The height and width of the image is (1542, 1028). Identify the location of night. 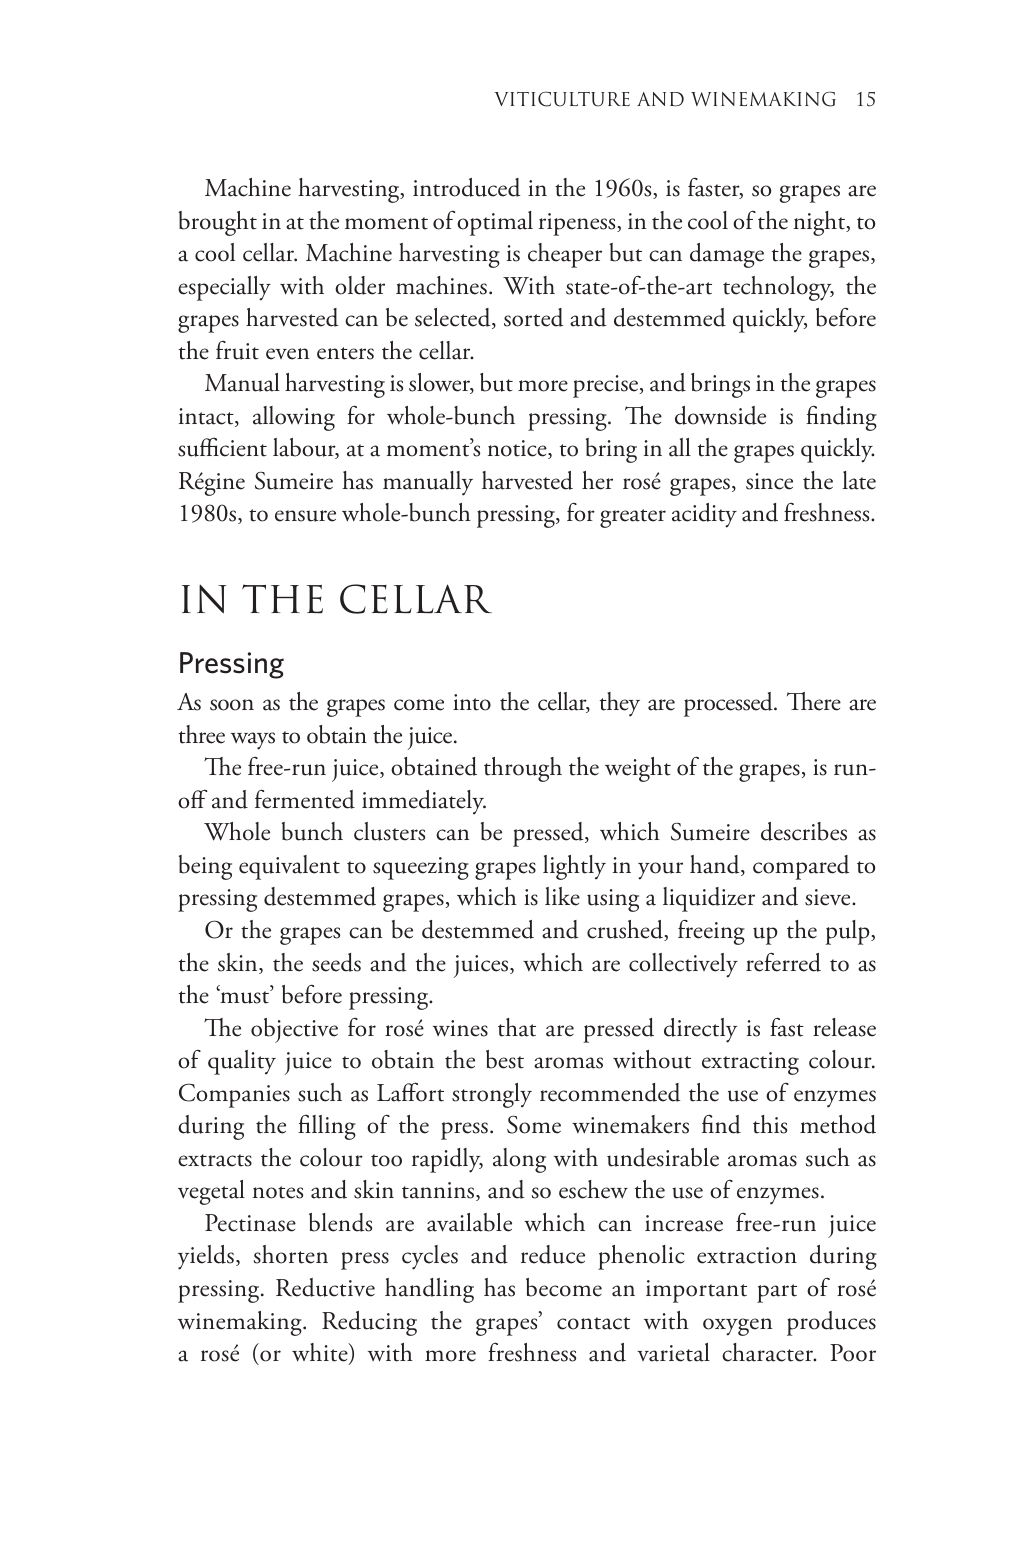
(821, 223).
